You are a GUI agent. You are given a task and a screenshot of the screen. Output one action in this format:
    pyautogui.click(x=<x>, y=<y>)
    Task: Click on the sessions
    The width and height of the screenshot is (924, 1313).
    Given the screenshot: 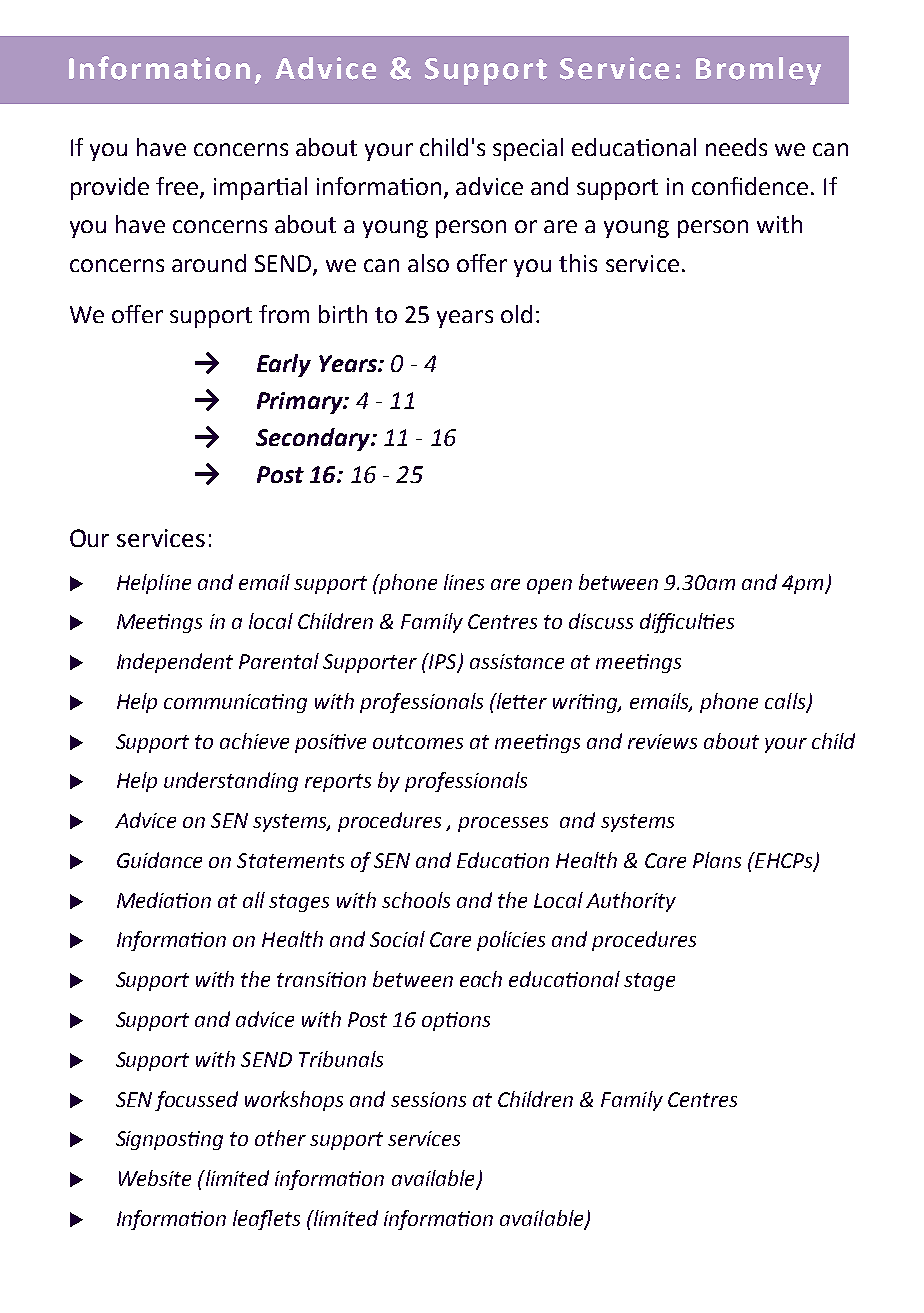 What is the action you would take?
    pyautogui.click(x=428, y=1099)
